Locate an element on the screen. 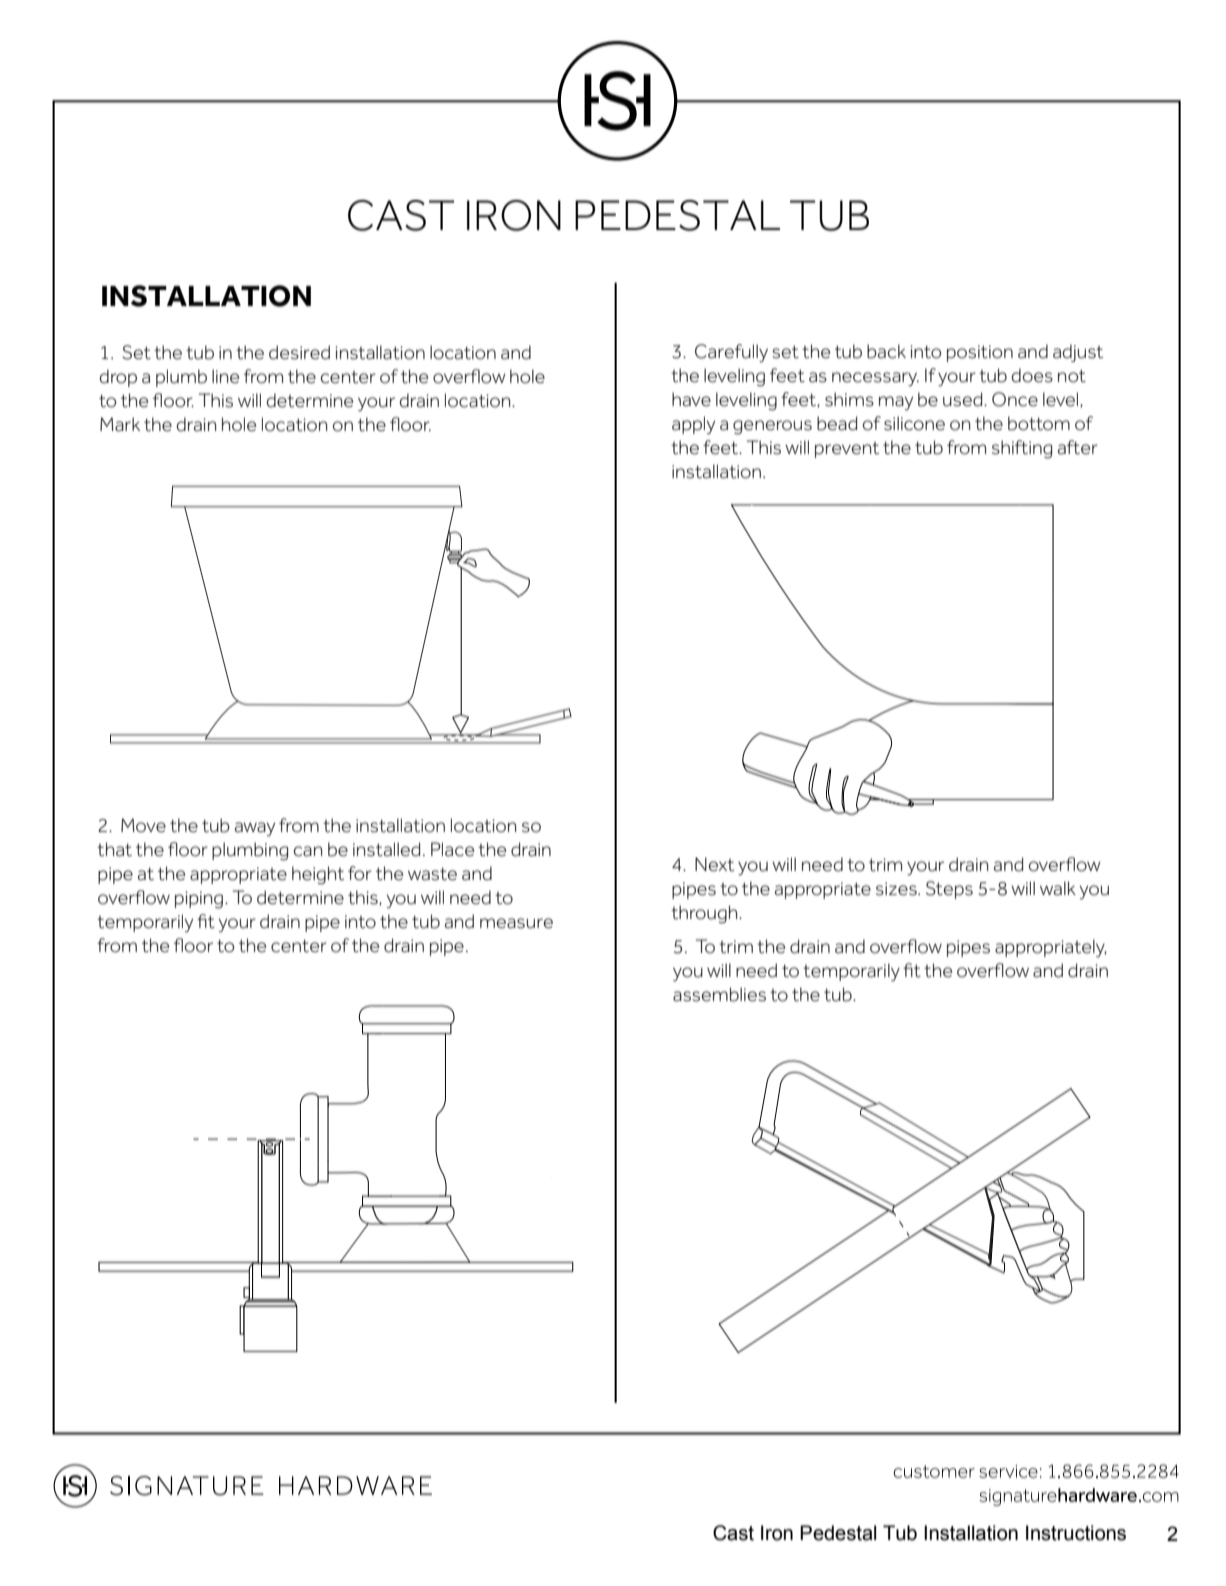 This screenshot has height=1586, width=1226. for is located at coordinates (360, 873).
